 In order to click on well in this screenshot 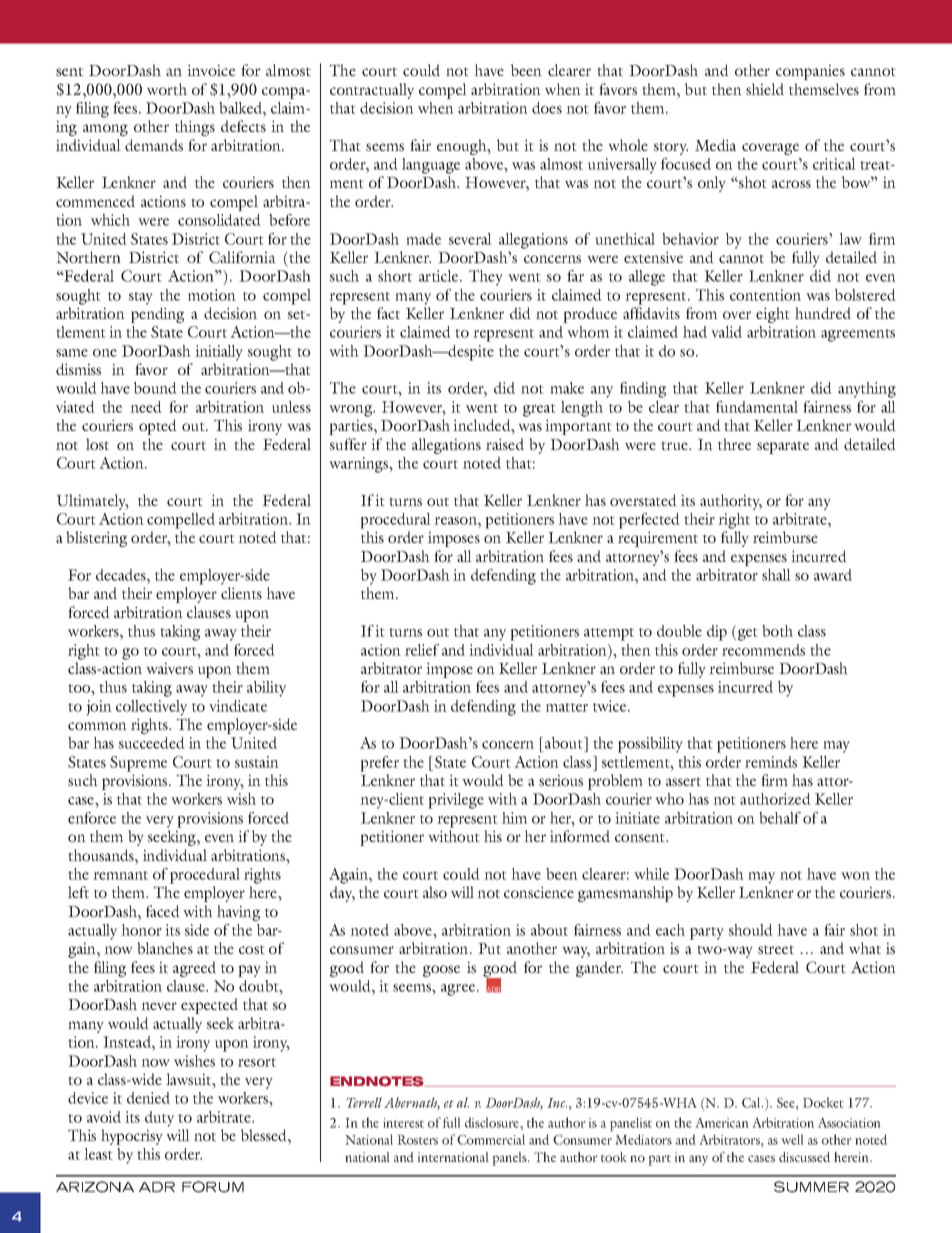, I will do `click(792, 1139)`.
